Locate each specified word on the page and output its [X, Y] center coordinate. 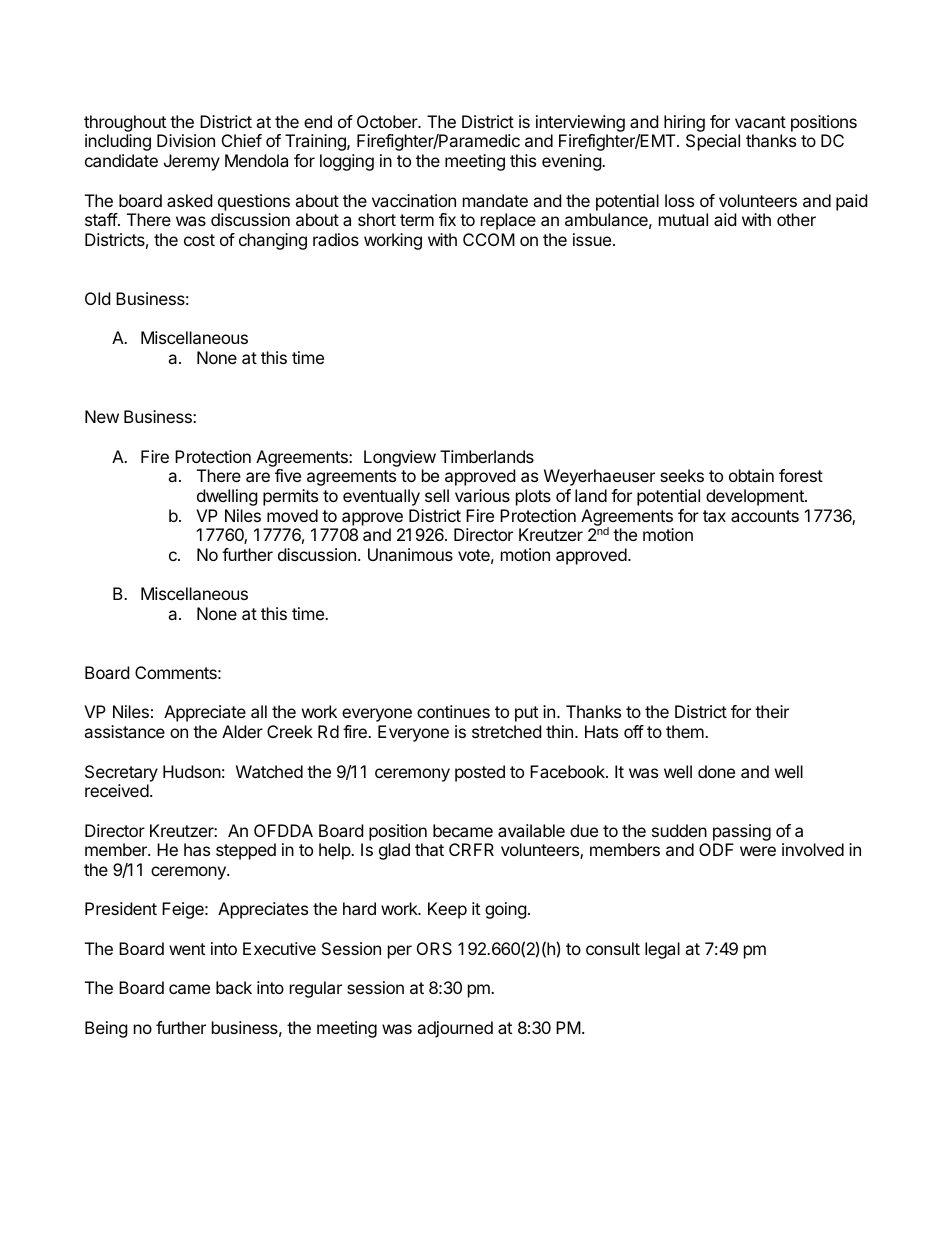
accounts [765, 516]
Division [186, 140]
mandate [495, 200]
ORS [434, 948]
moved [292, 515]
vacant [760, 122]
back [234, 987]
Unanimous [410, 554]
